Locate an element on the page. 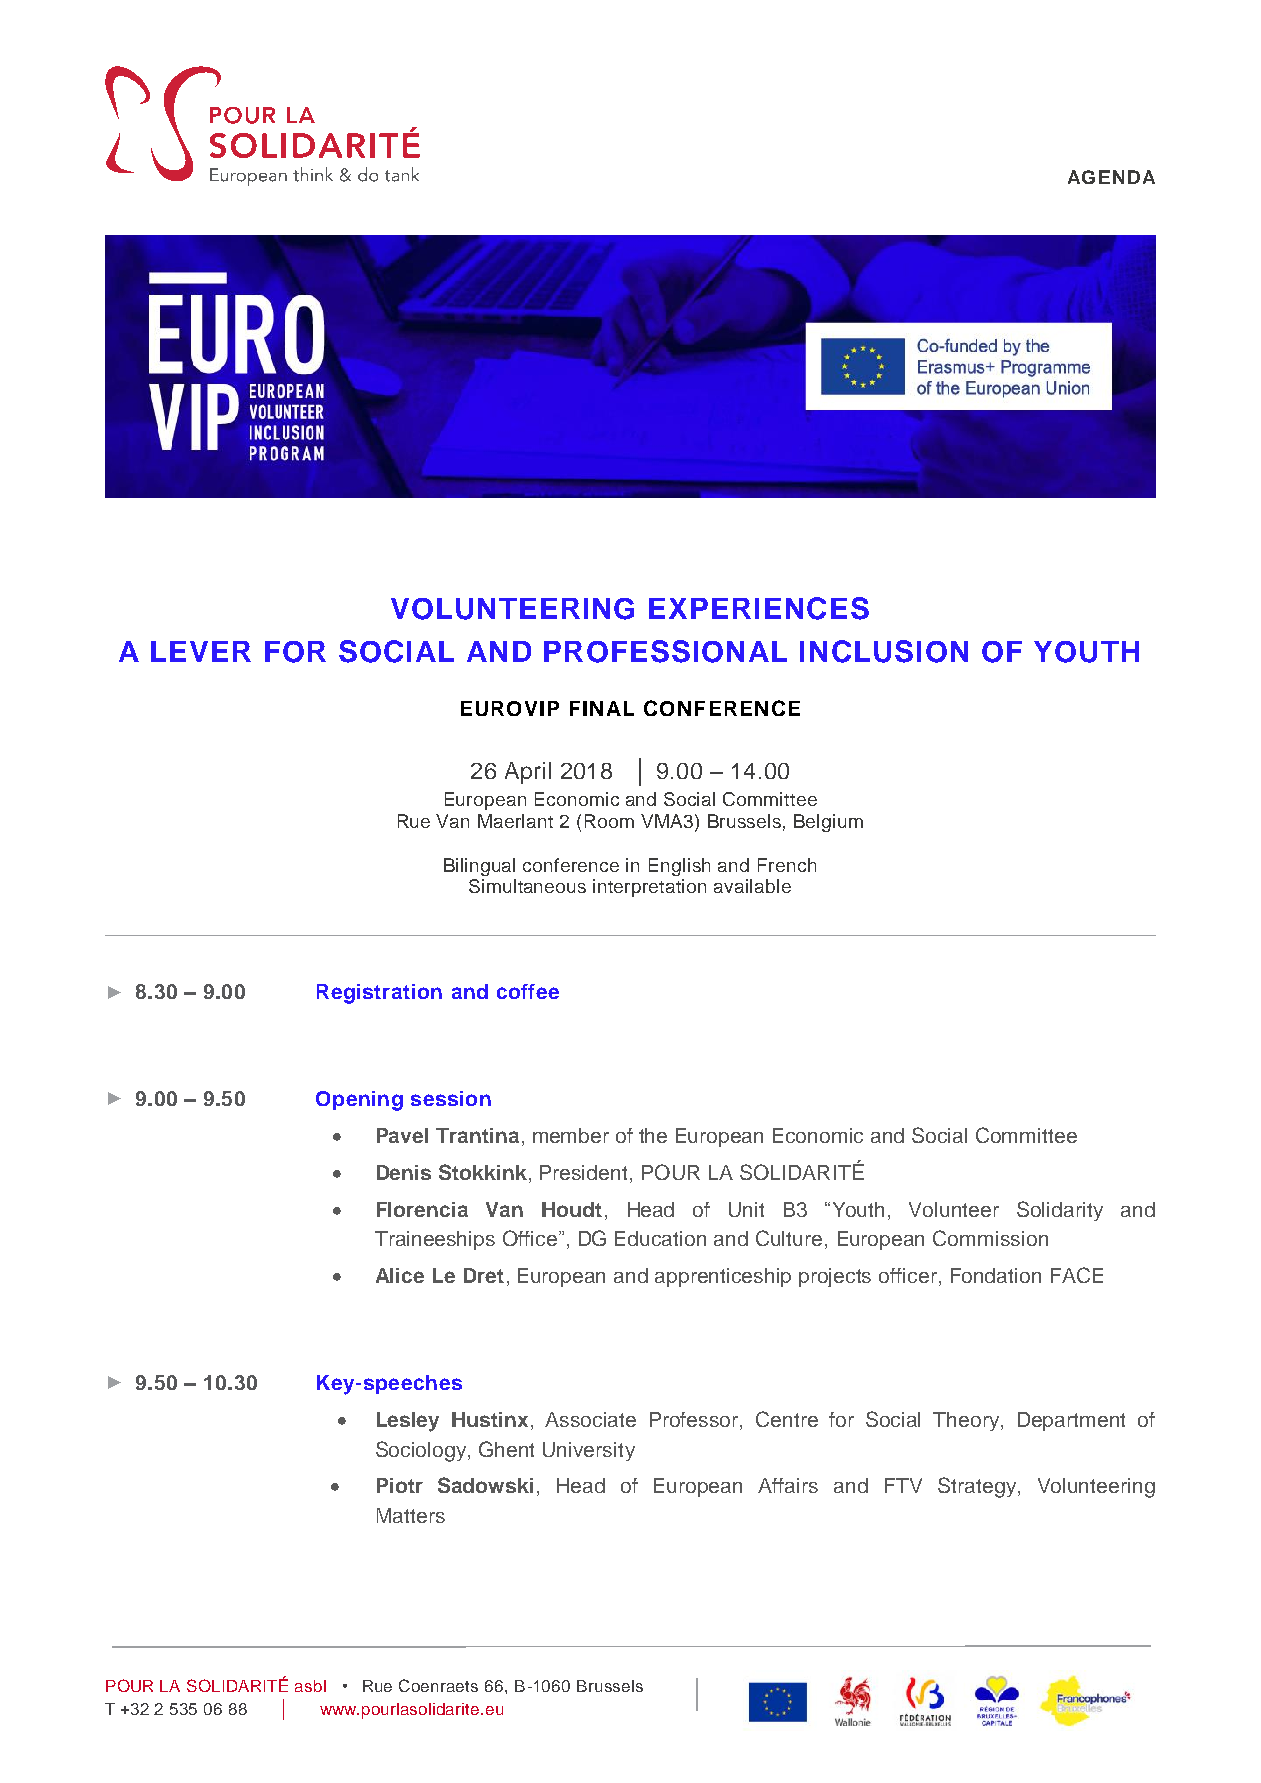 This image has height=1783, width=1261. Piotr is located at coordinates (400, 1485).
